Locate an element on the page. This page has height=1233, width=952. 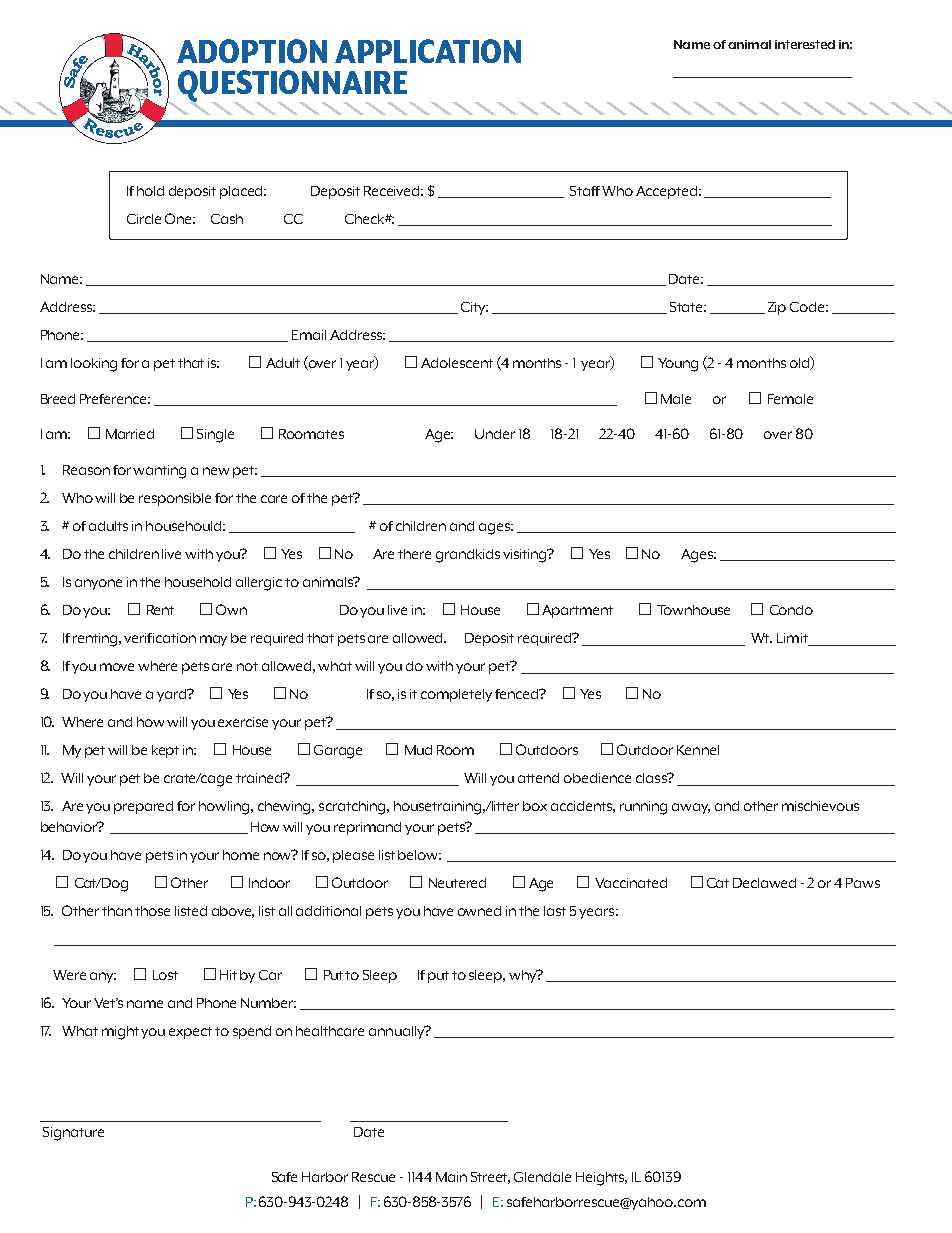
APPLICATION is located at coordinates (428, 51).
